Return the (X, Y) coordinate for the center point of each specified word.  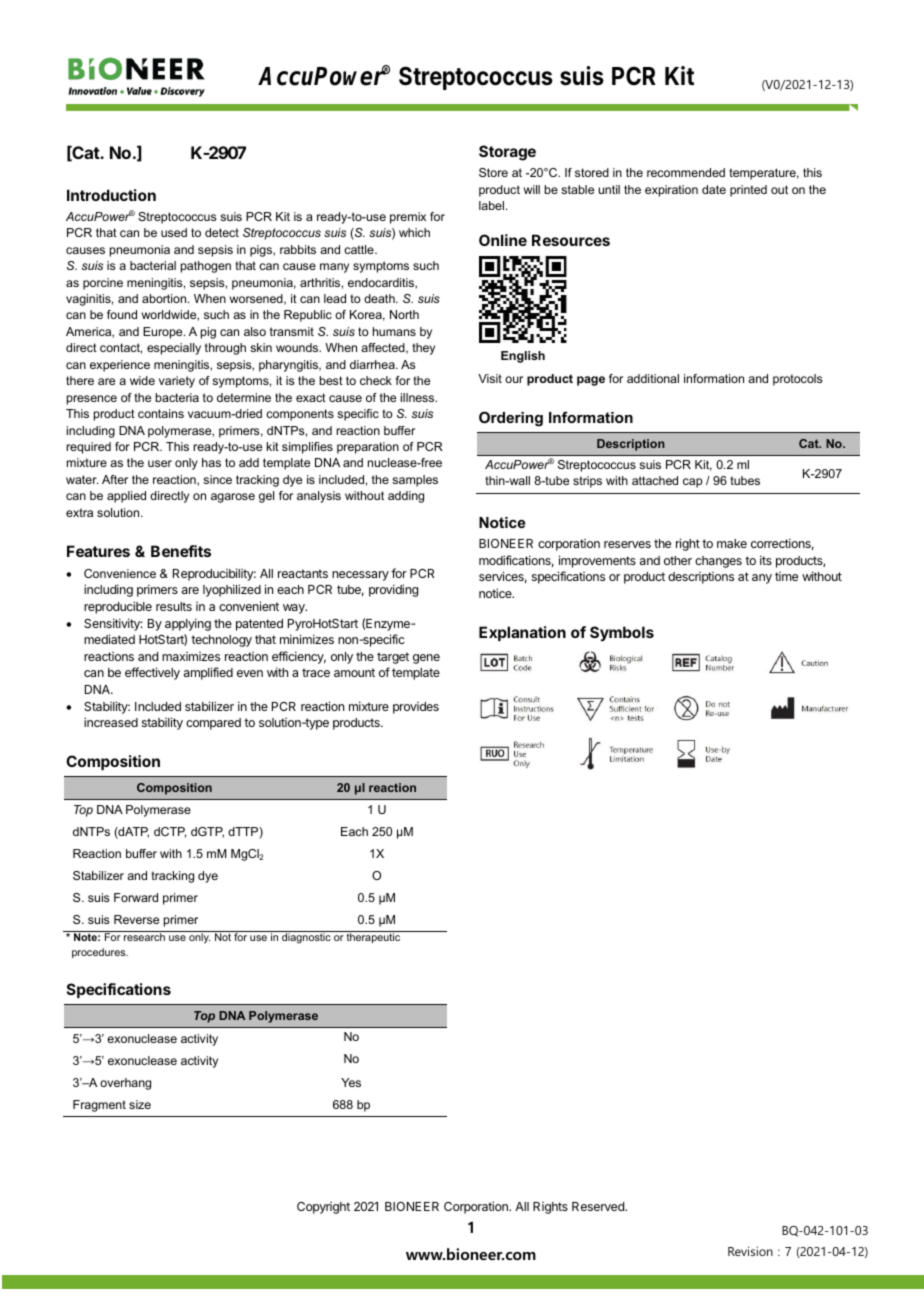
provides (416, 708)
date (714, 189)
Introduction (111, 195)
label (491, 205)
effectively (152, 673)
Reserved (599, 1206)
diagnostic (306, 937)
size (140, 1104)
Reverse (136, 919)
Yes (351, 1082)
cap (692, 483)
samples (415, 481)
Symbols (622, 633)
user (160, 463)
